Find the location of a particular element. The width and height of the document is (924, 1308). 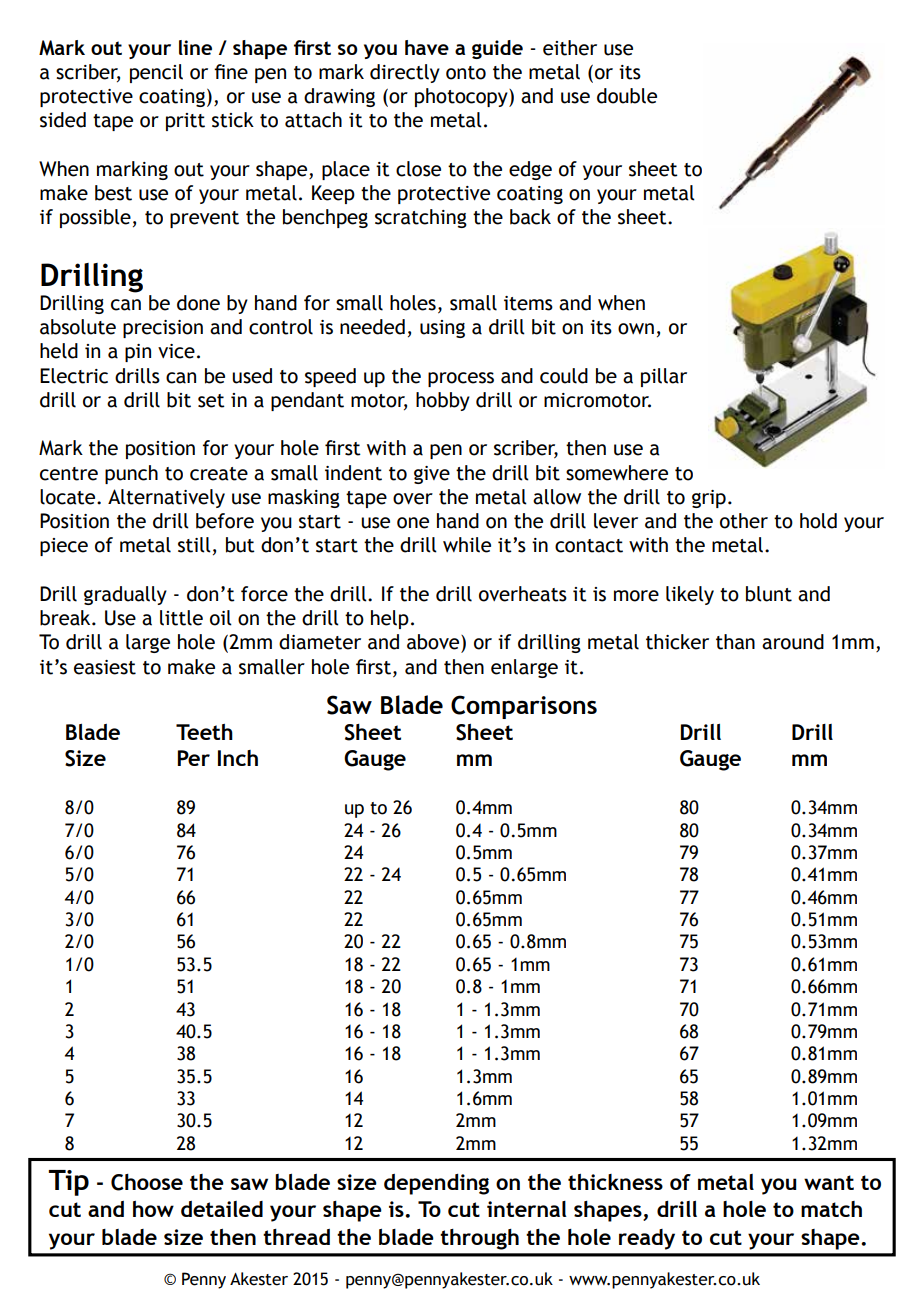

than is located at coordinates (735, 642).
